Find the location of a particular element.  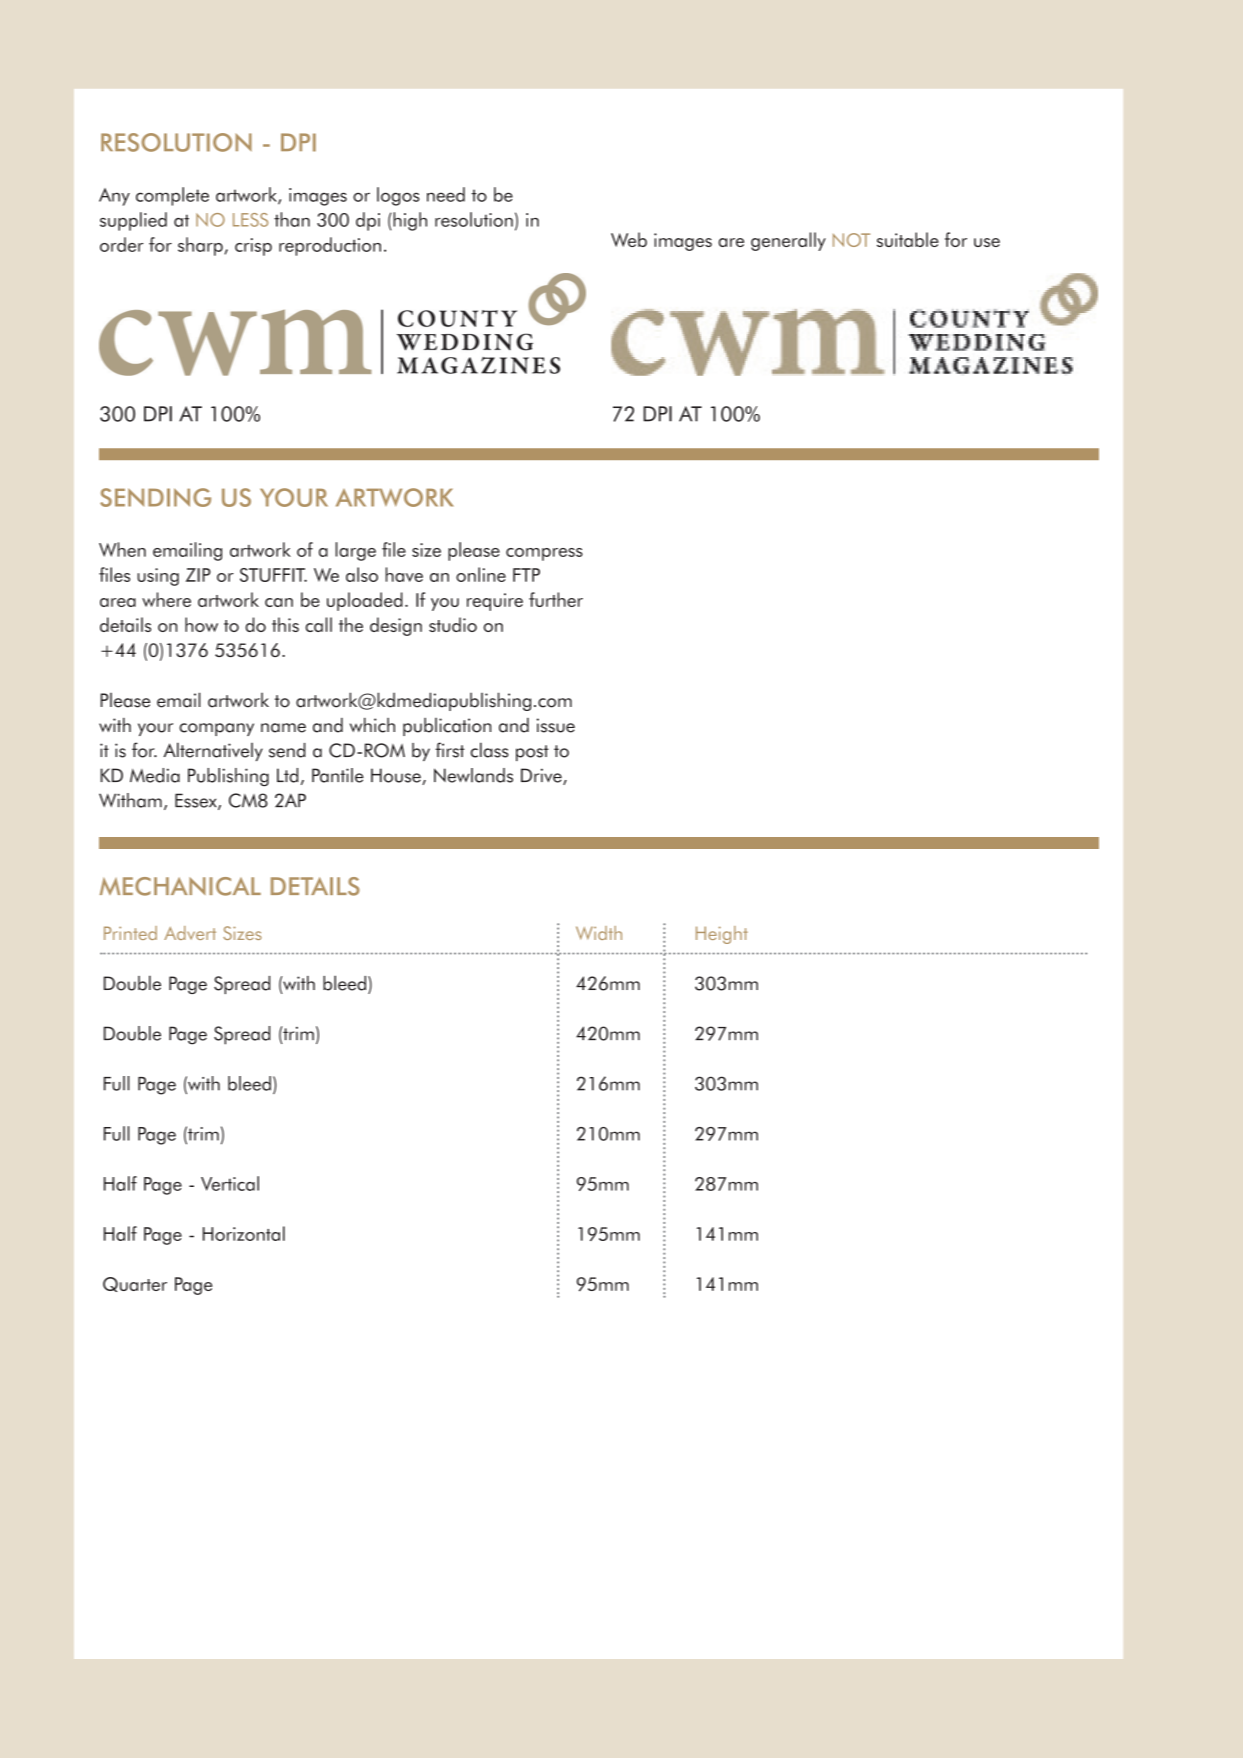

generally is located at coordinates (788, 241).
